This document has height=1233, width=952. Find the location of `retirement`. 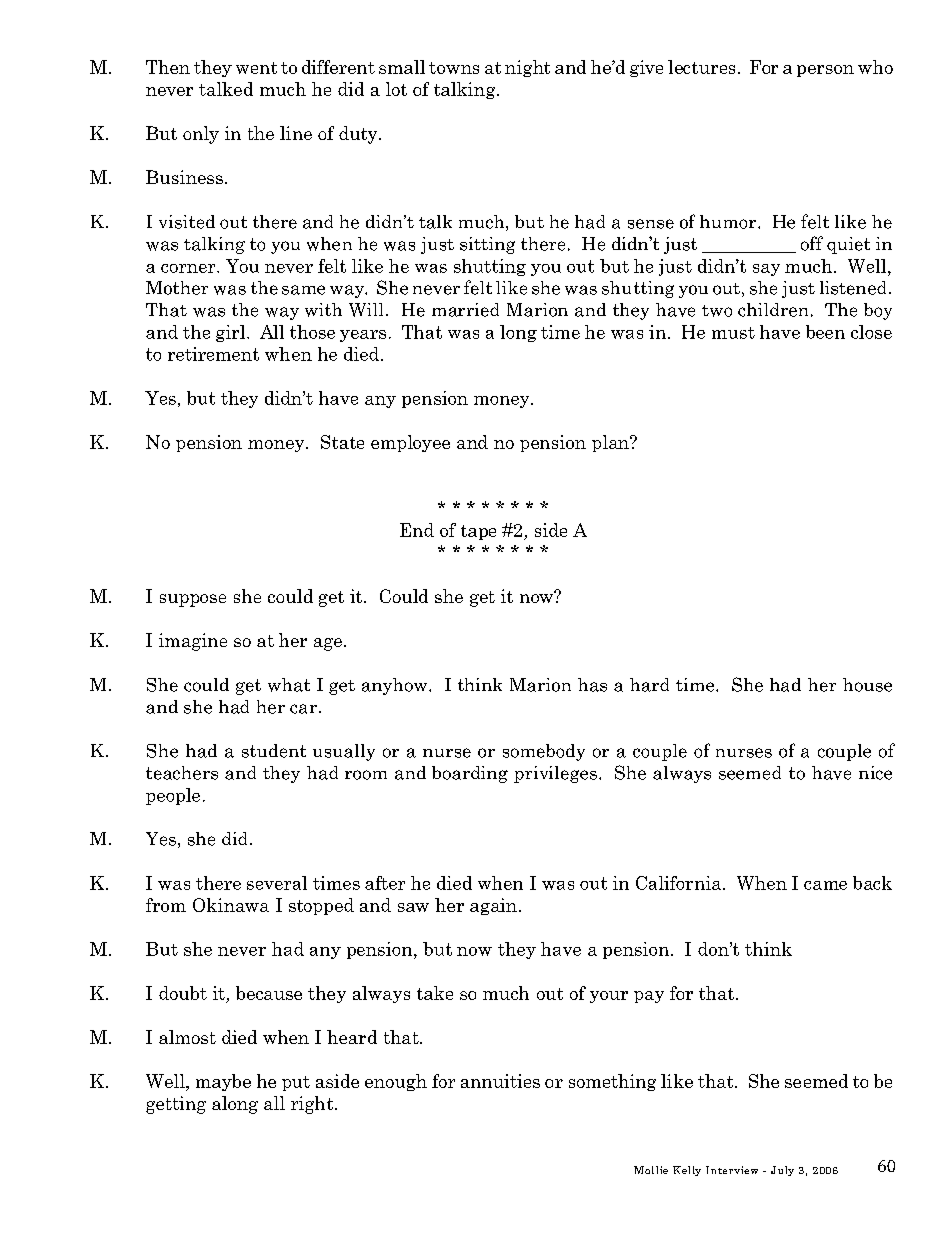

retirement is located at coordinates (213, 354).
